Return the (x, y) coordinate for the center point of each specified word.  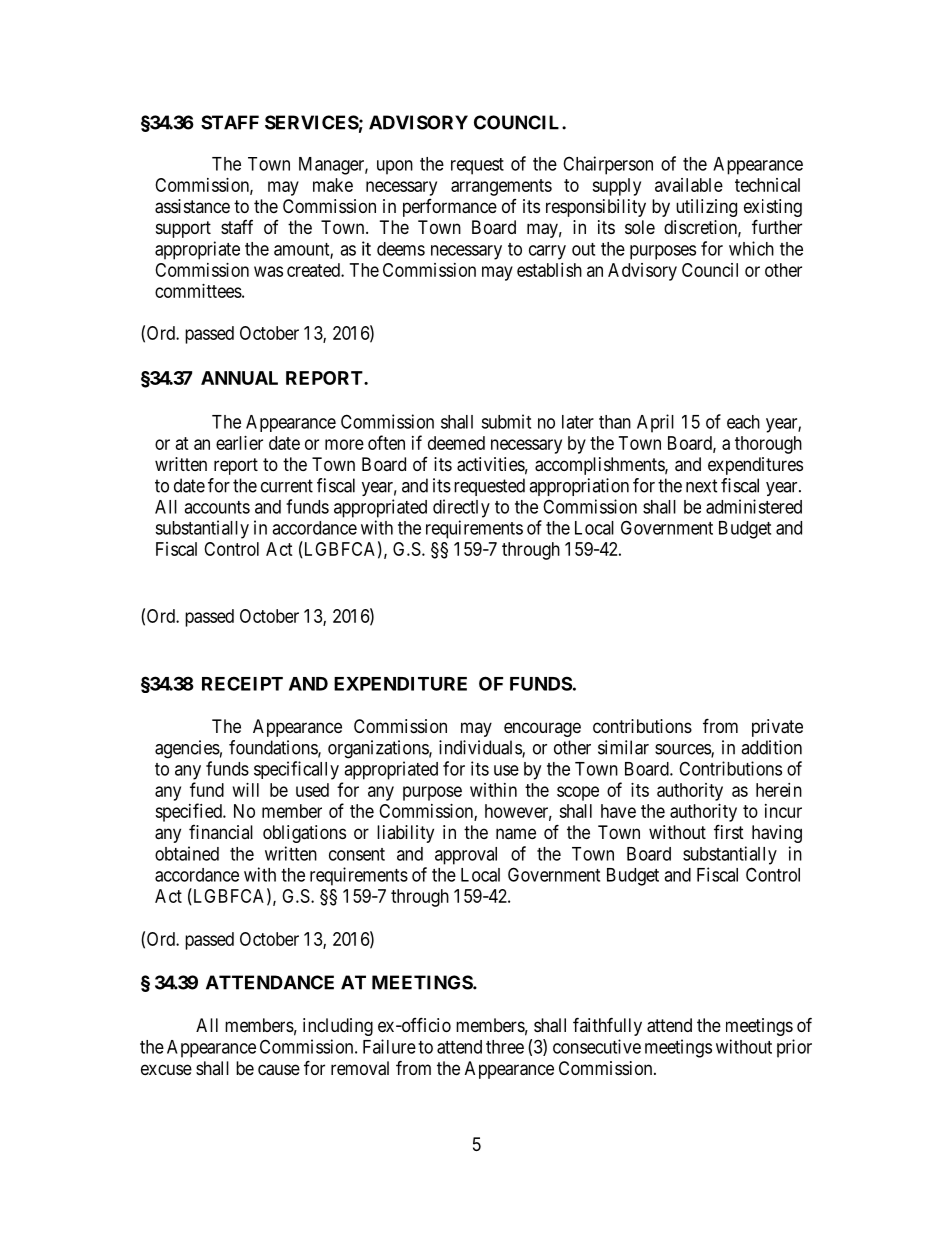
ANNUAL (239, 378)
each (743, 422)
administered (754, 506)
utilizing (706, 208)
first (729, 831)
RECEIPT (242, 683)
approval (466, 856)
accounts (217, 507)
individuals (481, 748)
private (777, 728)
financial (221, 832)
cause (279, 1070)
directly (461, 508)
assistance (192, 206)
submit (506, 421)
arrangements (501, 187)
